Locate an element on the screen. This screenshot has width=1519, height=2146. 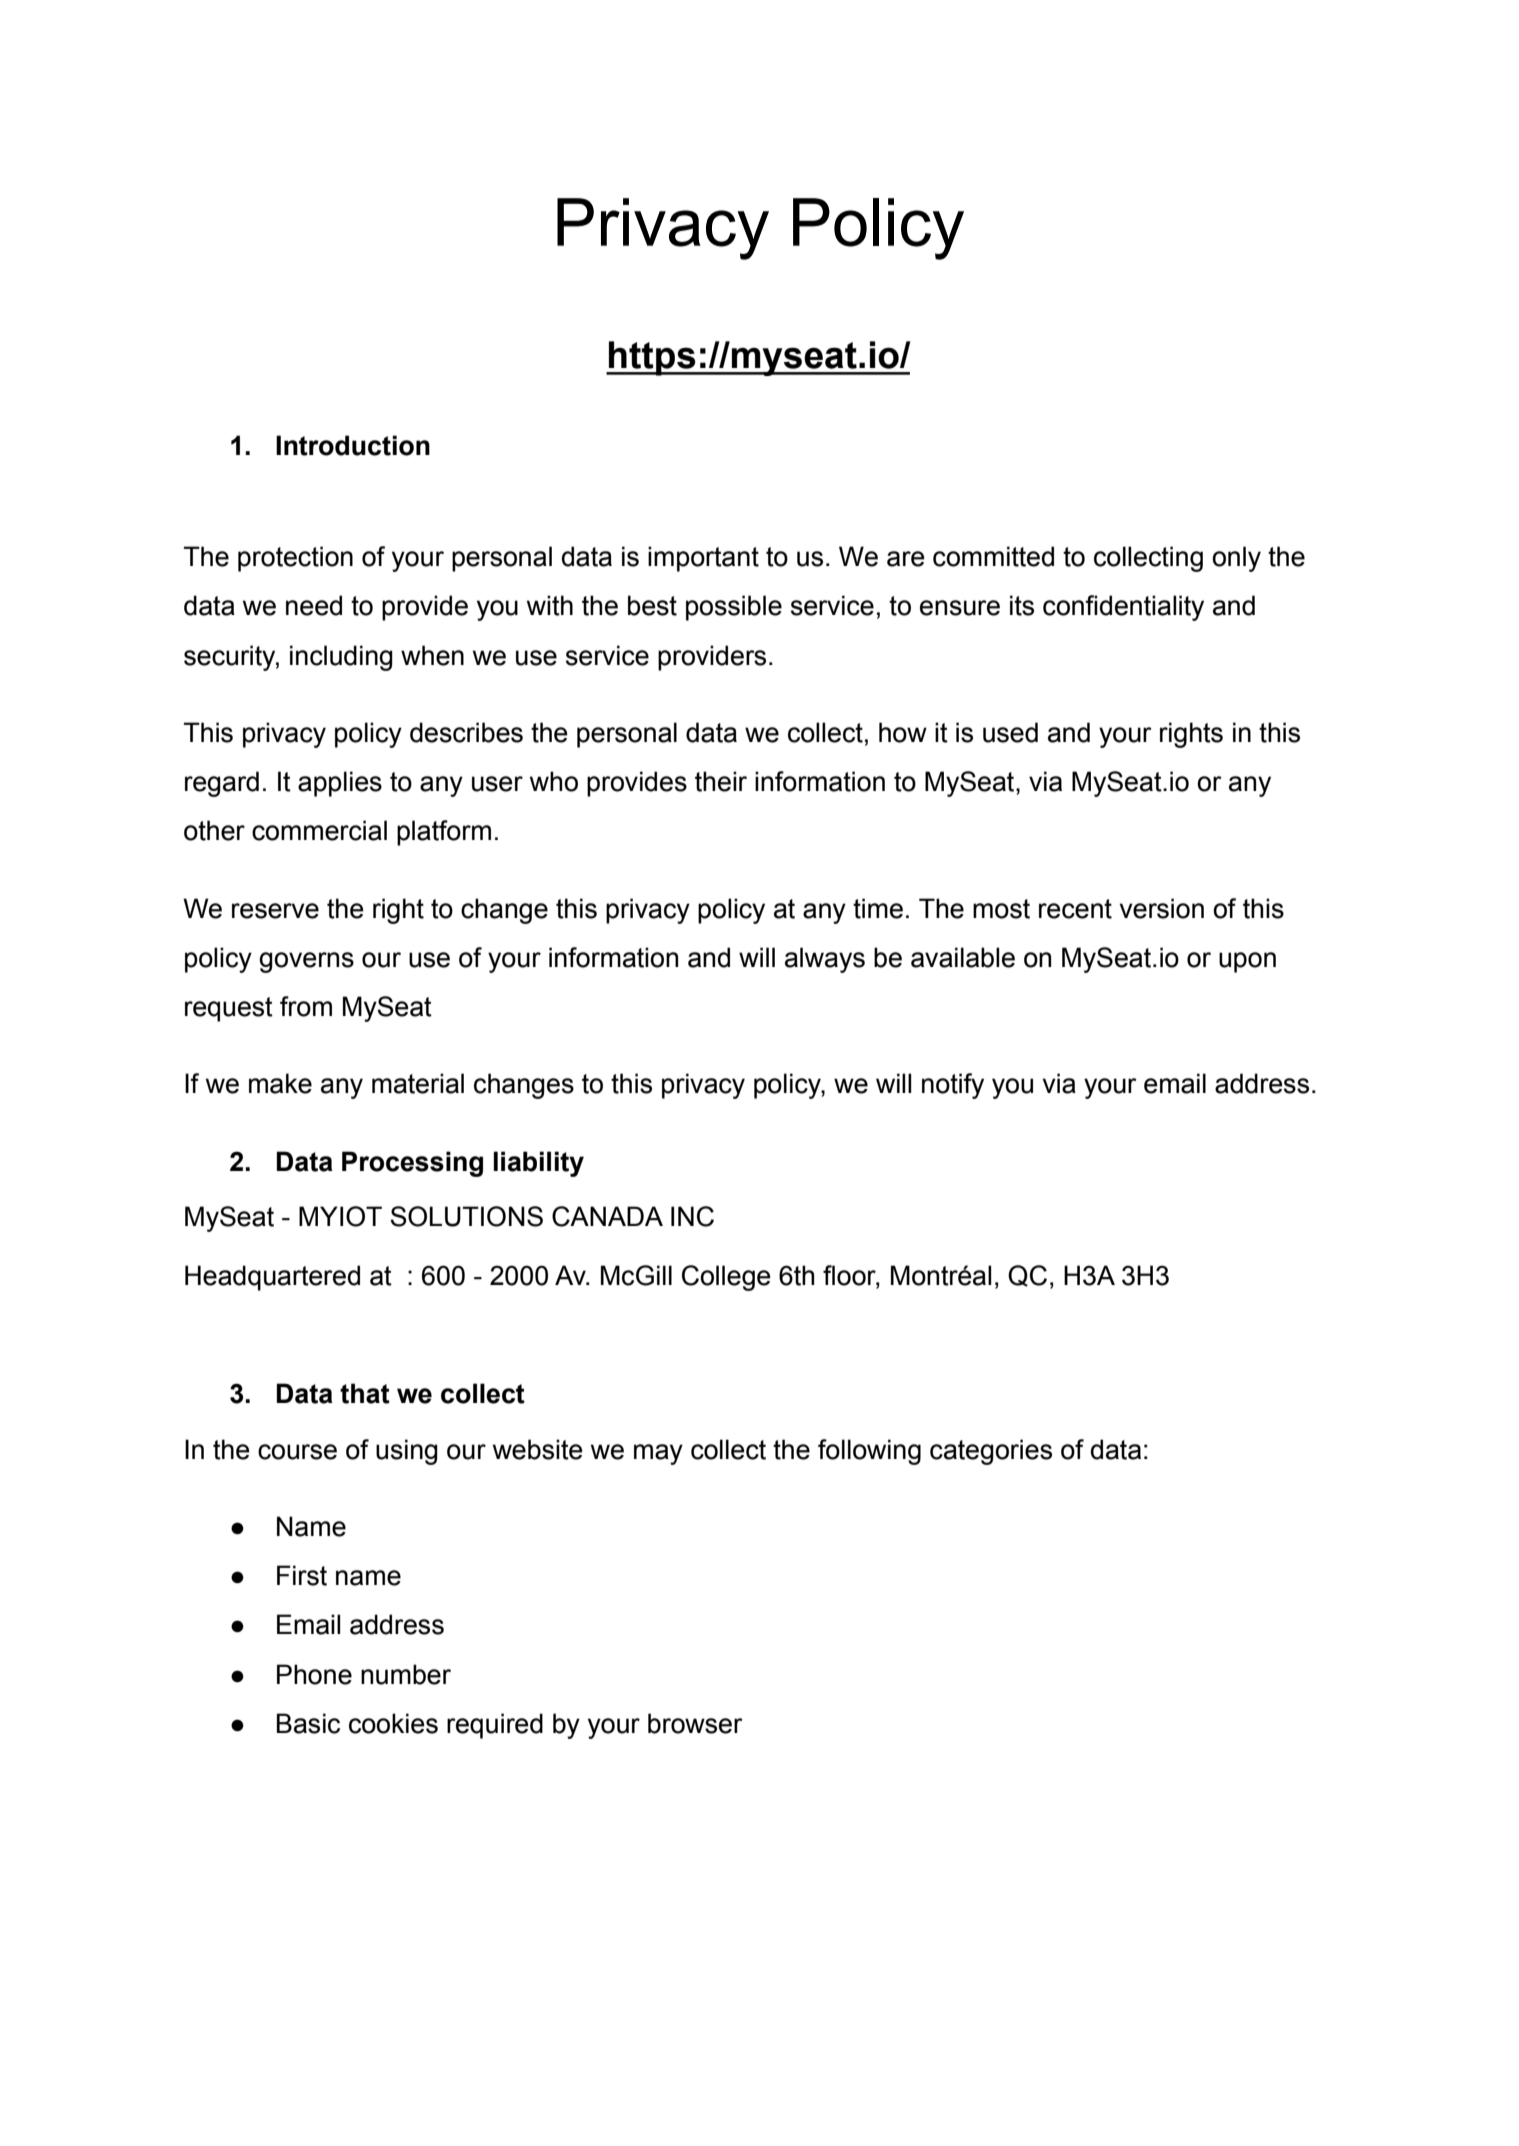
Phone is located at coordinates (314, 1674).
